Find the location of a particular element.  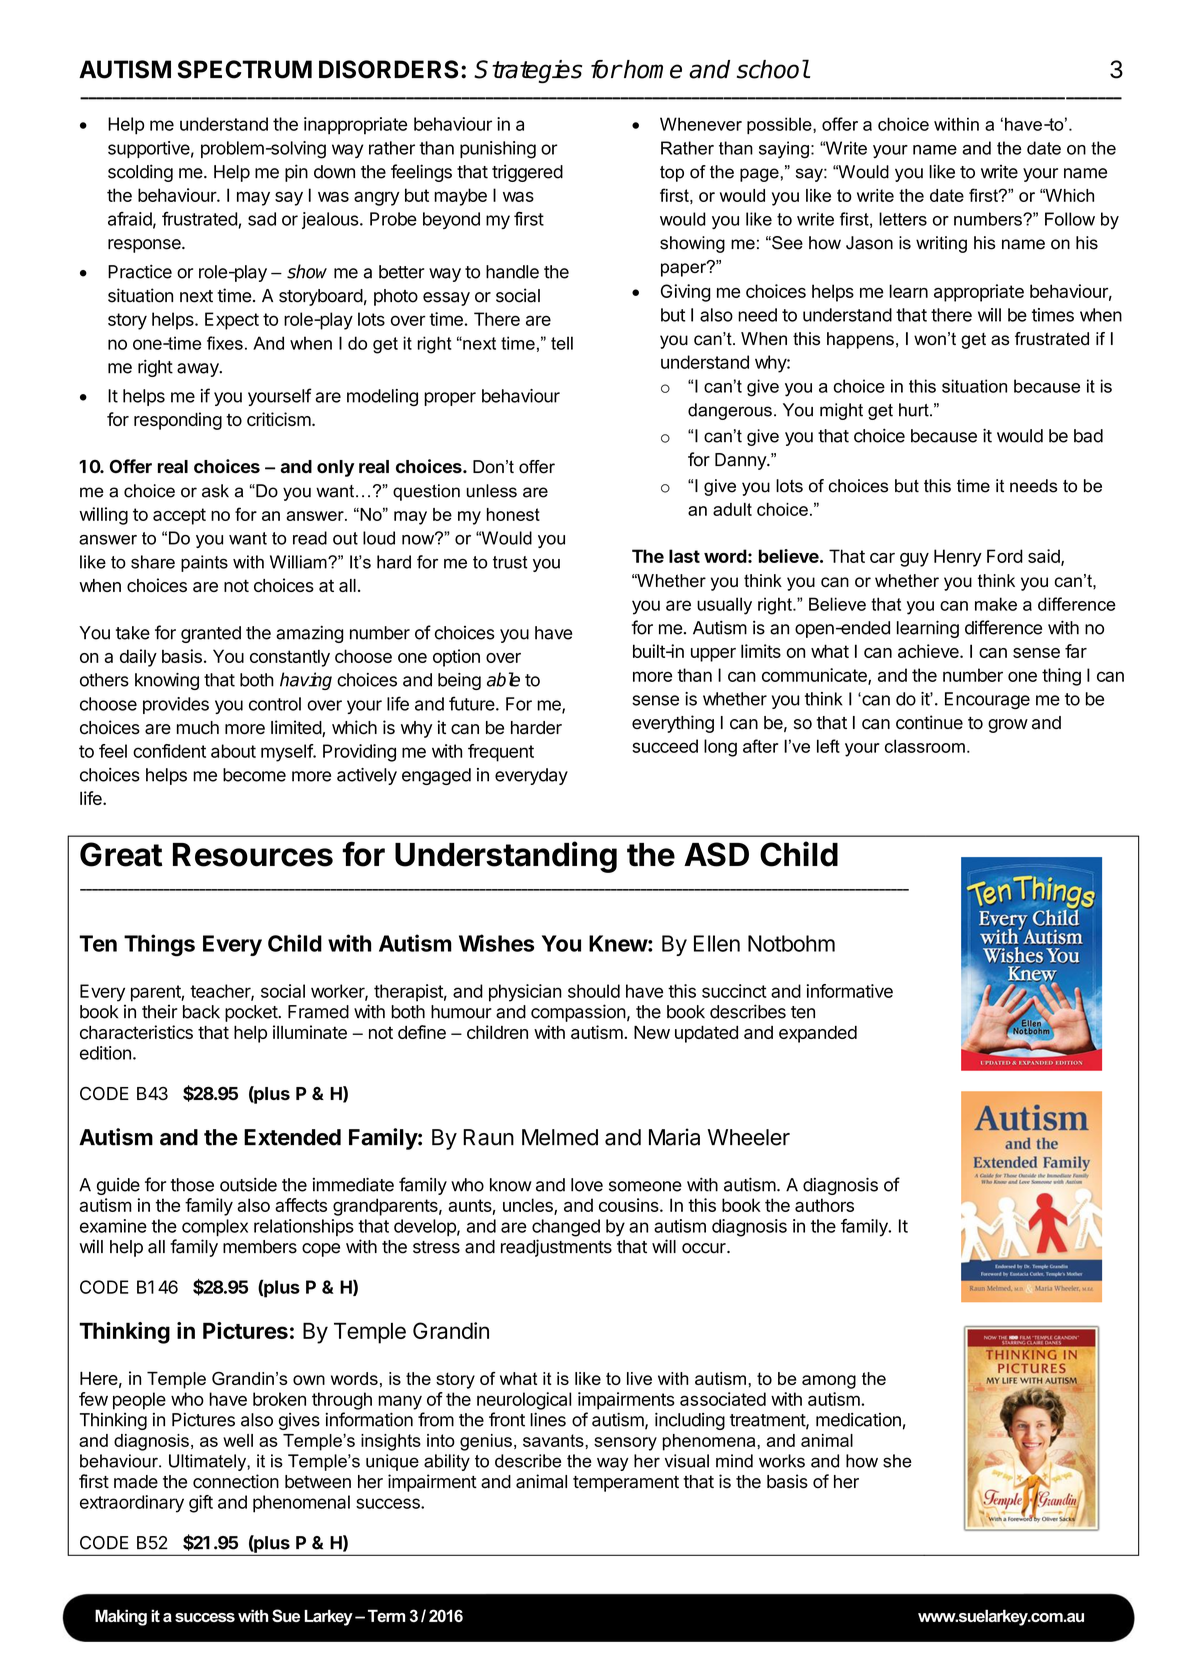

medication is located at coordinates (858, 1420).
